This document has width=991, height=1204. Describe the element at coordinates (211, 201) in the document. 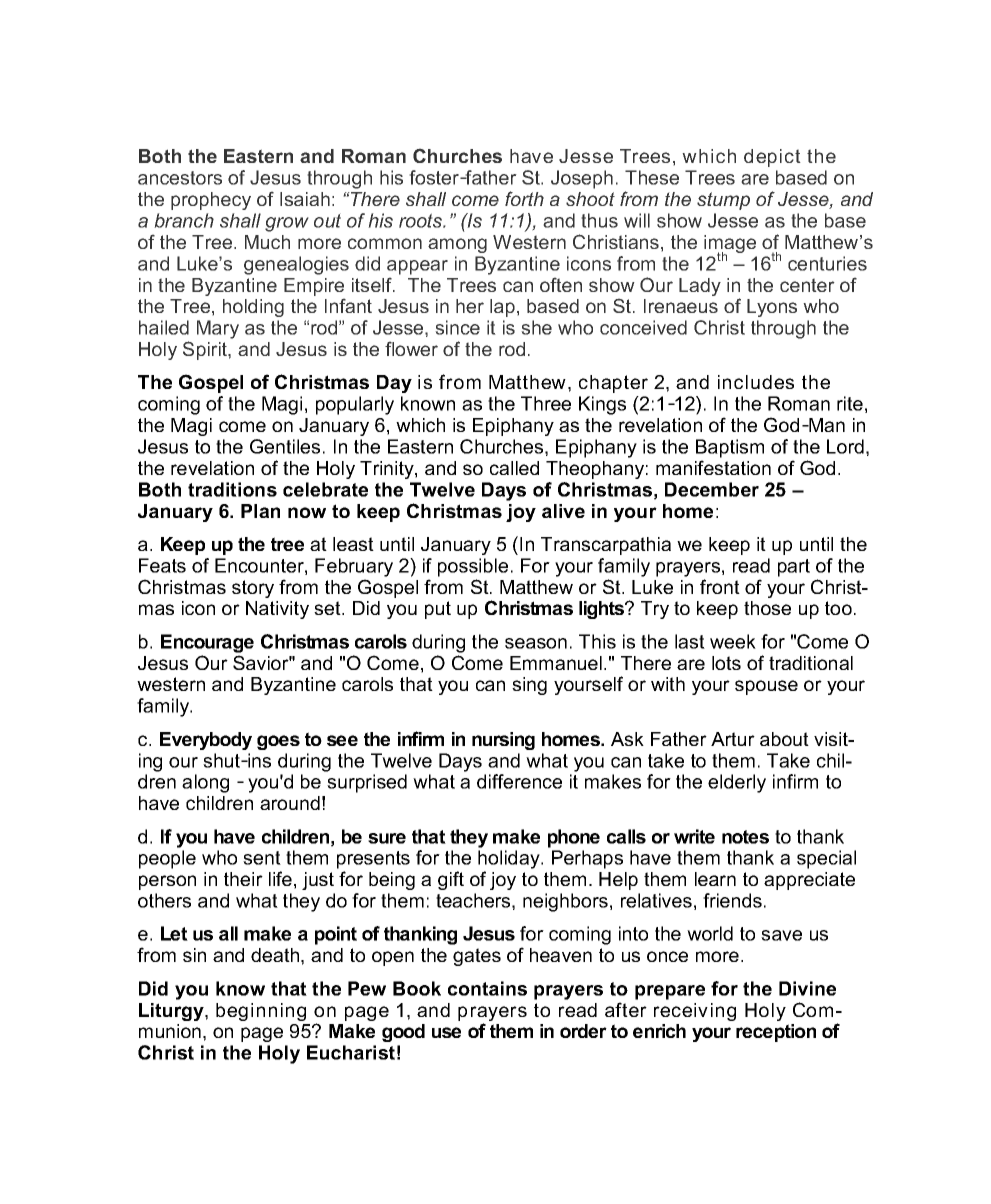

I see `prophecy` at that location.
